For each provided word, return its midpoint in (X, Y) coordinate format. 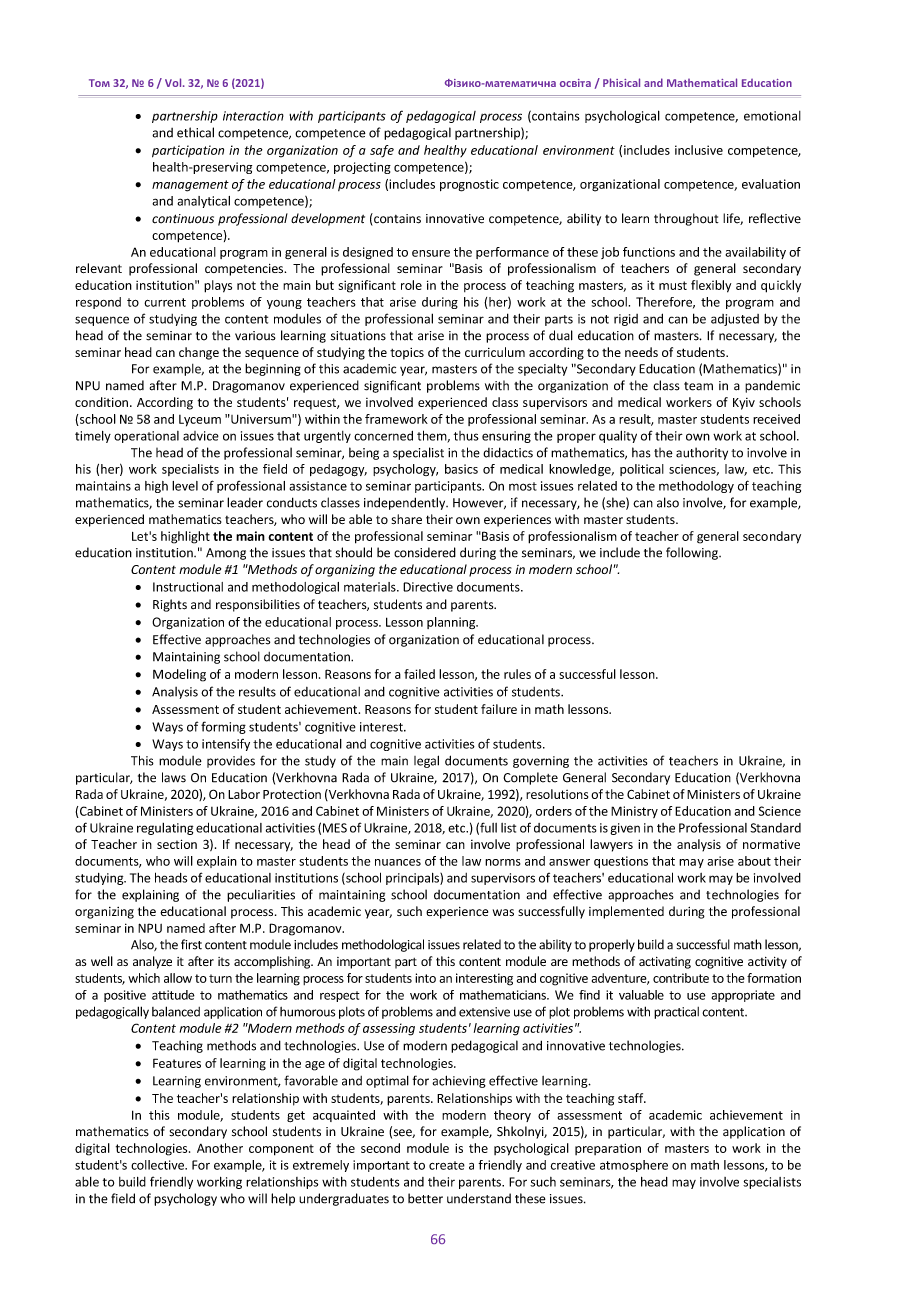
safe (382, 151)
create (447, 1165)
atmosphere (634, 1166)
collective (158, 1165)
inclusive (699, 150)
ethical (195, 132)
